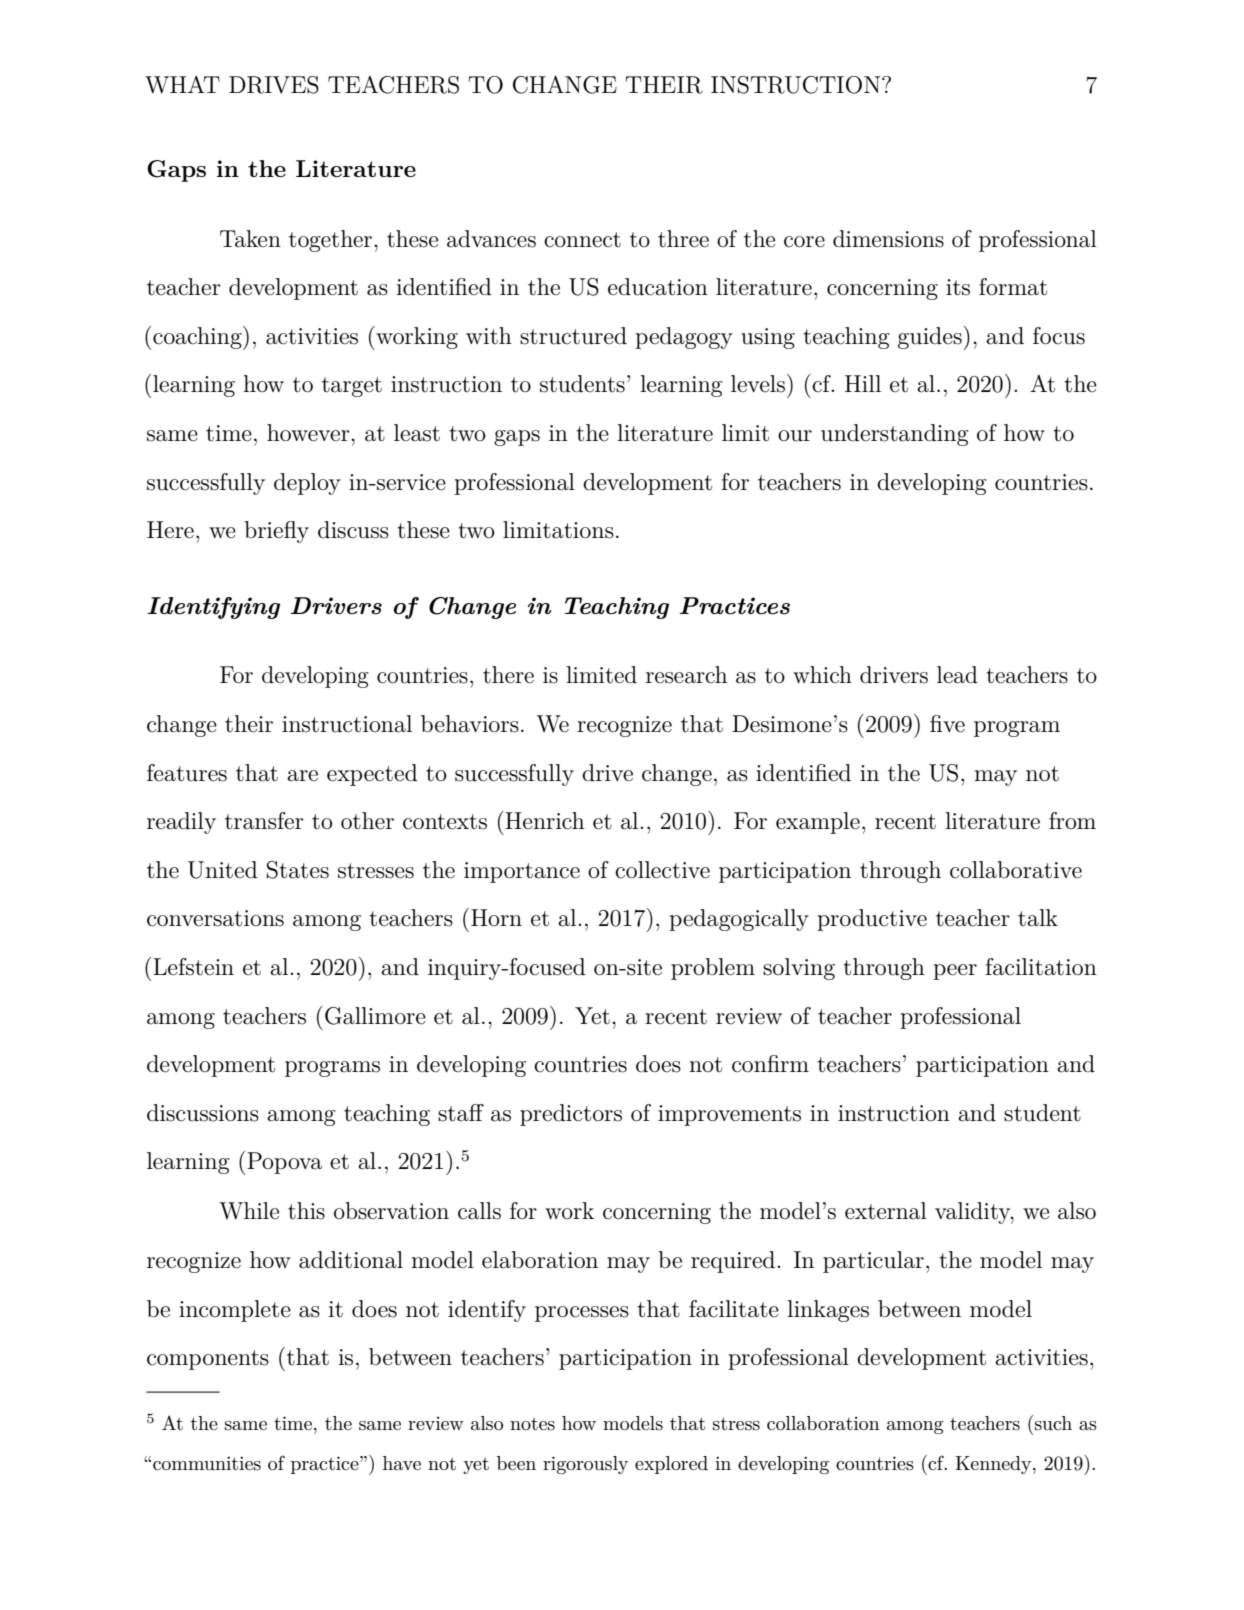 The image size is (1244, 1610). Describe the element at coordinates (888, 239) in the document. I see `dimensions` at that location.
